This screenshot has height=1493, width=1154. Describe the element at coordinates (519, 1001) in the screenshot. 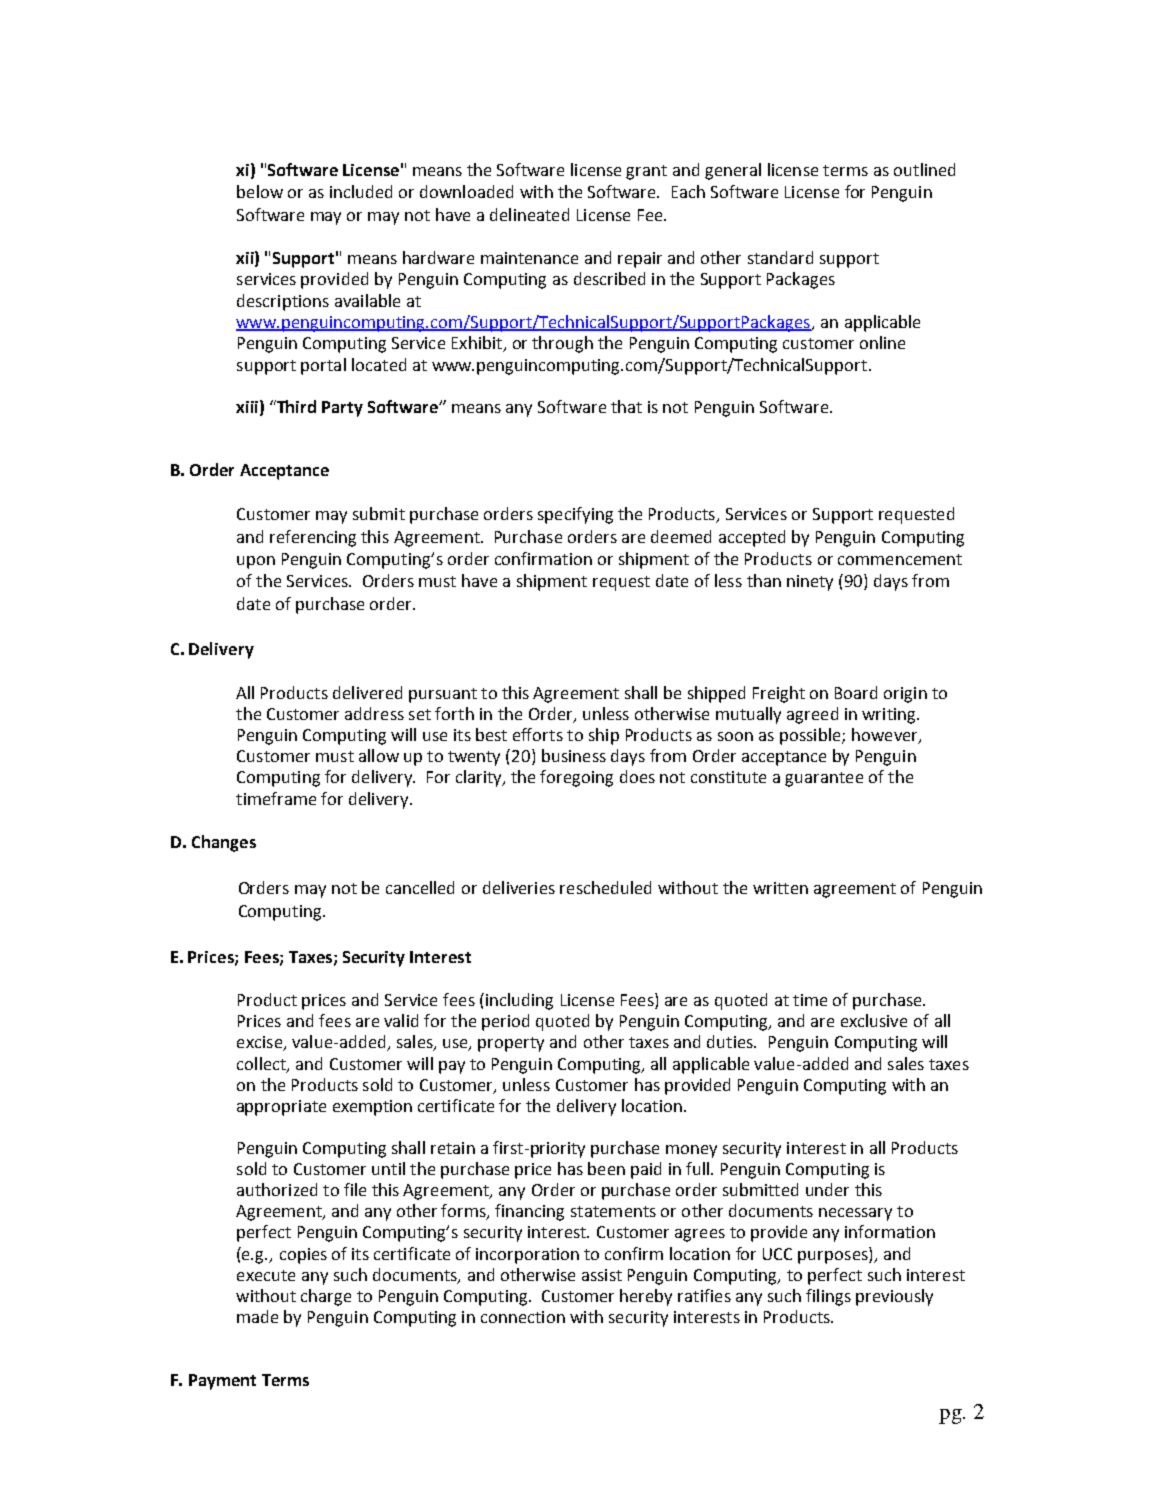

I see `including` at that location.
